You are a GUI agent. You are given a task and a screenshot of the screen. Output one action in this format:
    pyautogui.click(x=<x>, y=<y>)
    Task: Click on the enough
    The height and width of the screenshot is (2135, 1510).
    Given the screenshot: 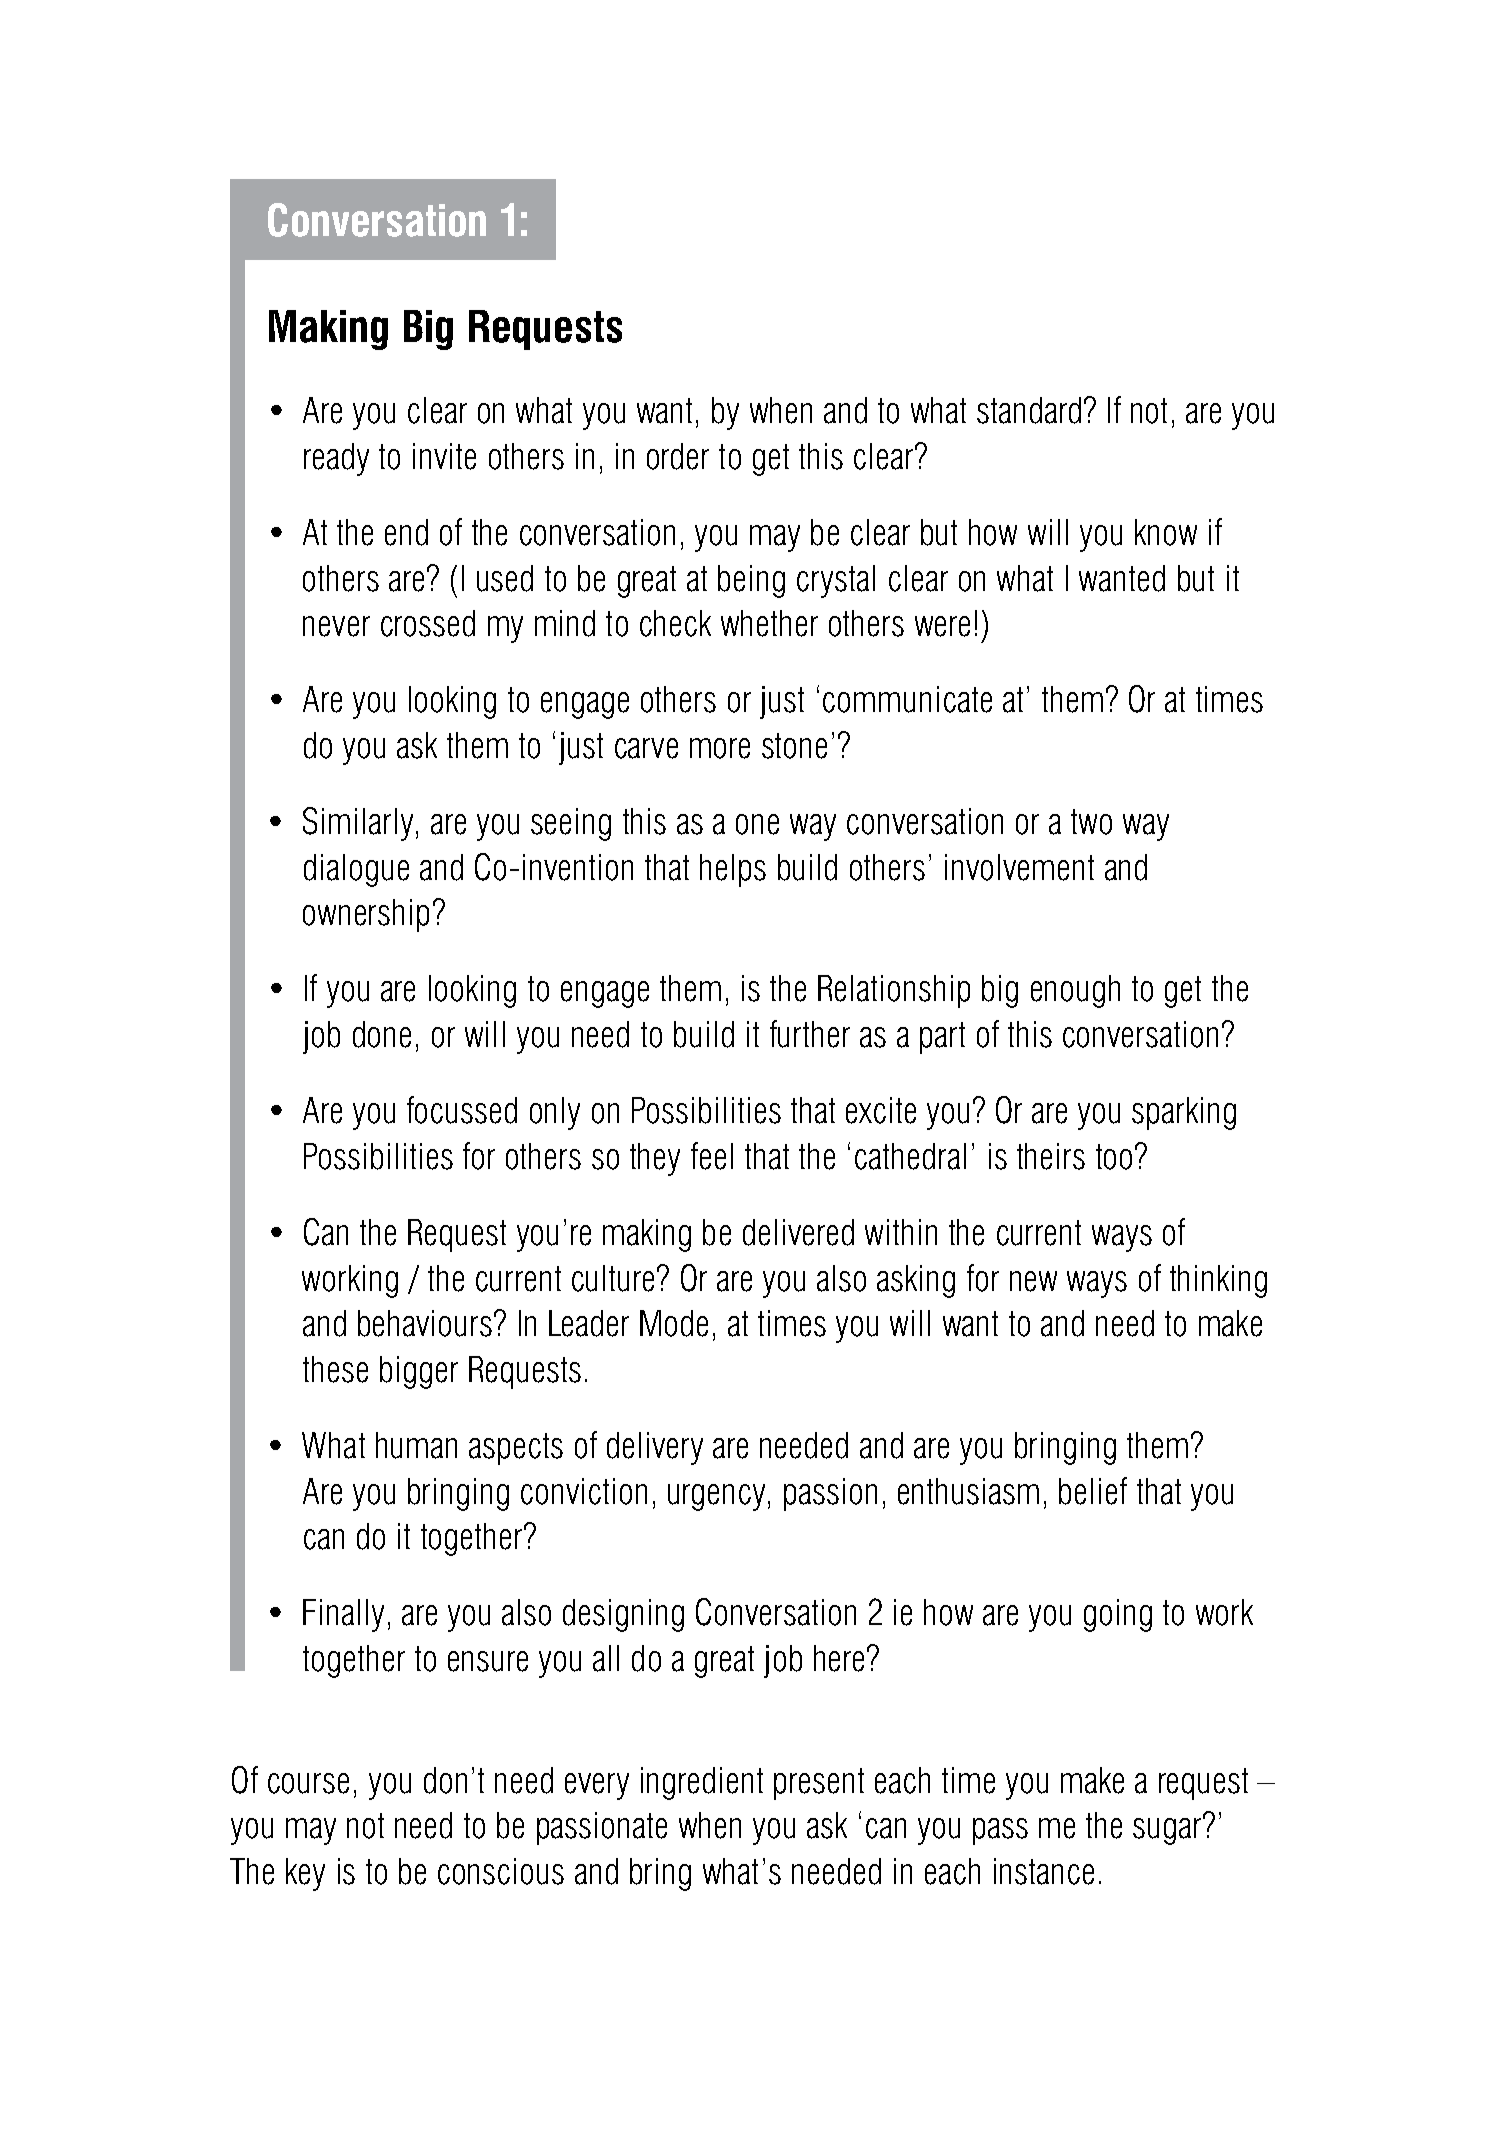 What is the action you would take?
    pyautogui.click(x=1075, y=991)
